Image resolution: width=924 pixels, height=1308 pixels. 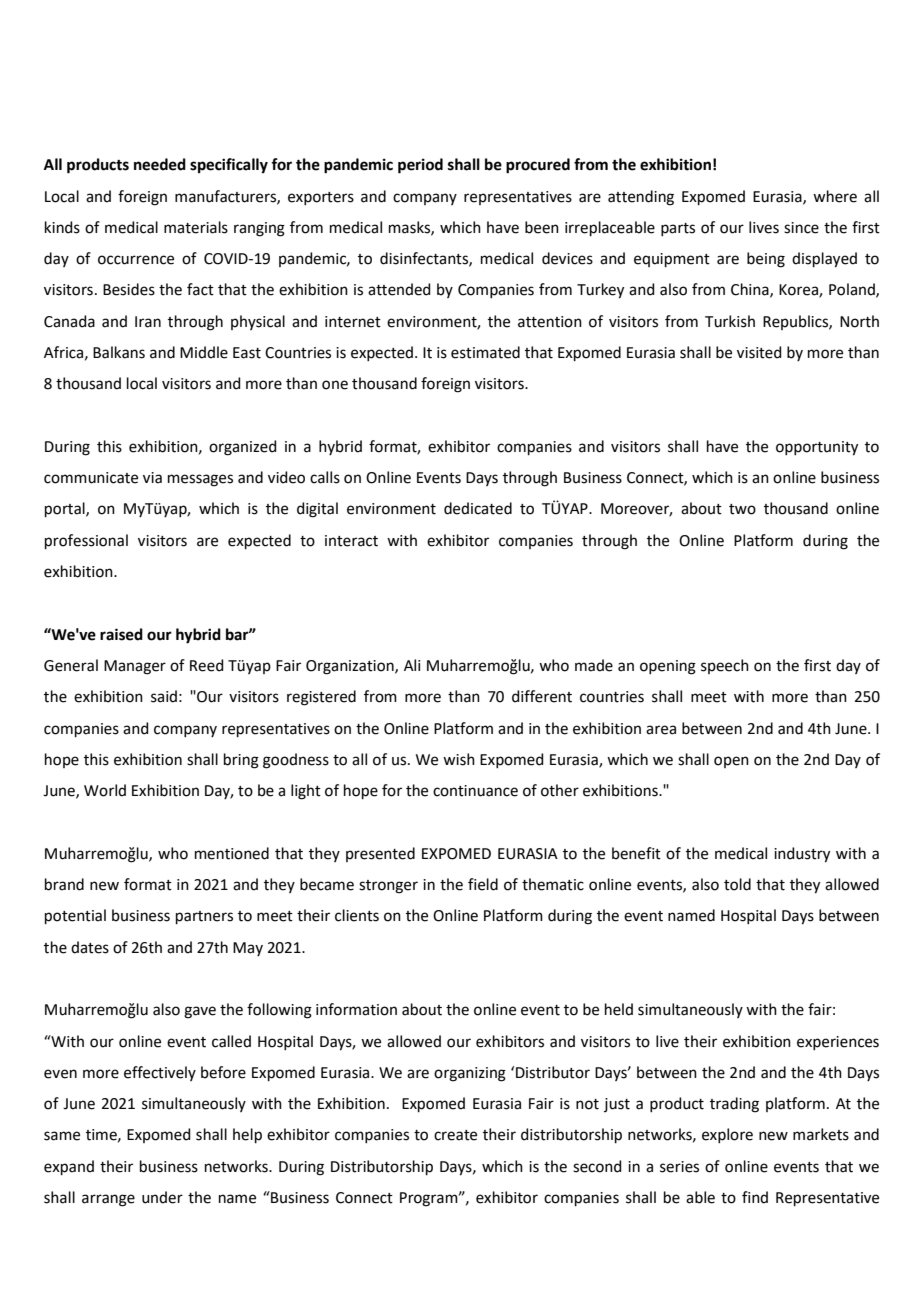 I want to click on clients, so click(x=357, y=915).
